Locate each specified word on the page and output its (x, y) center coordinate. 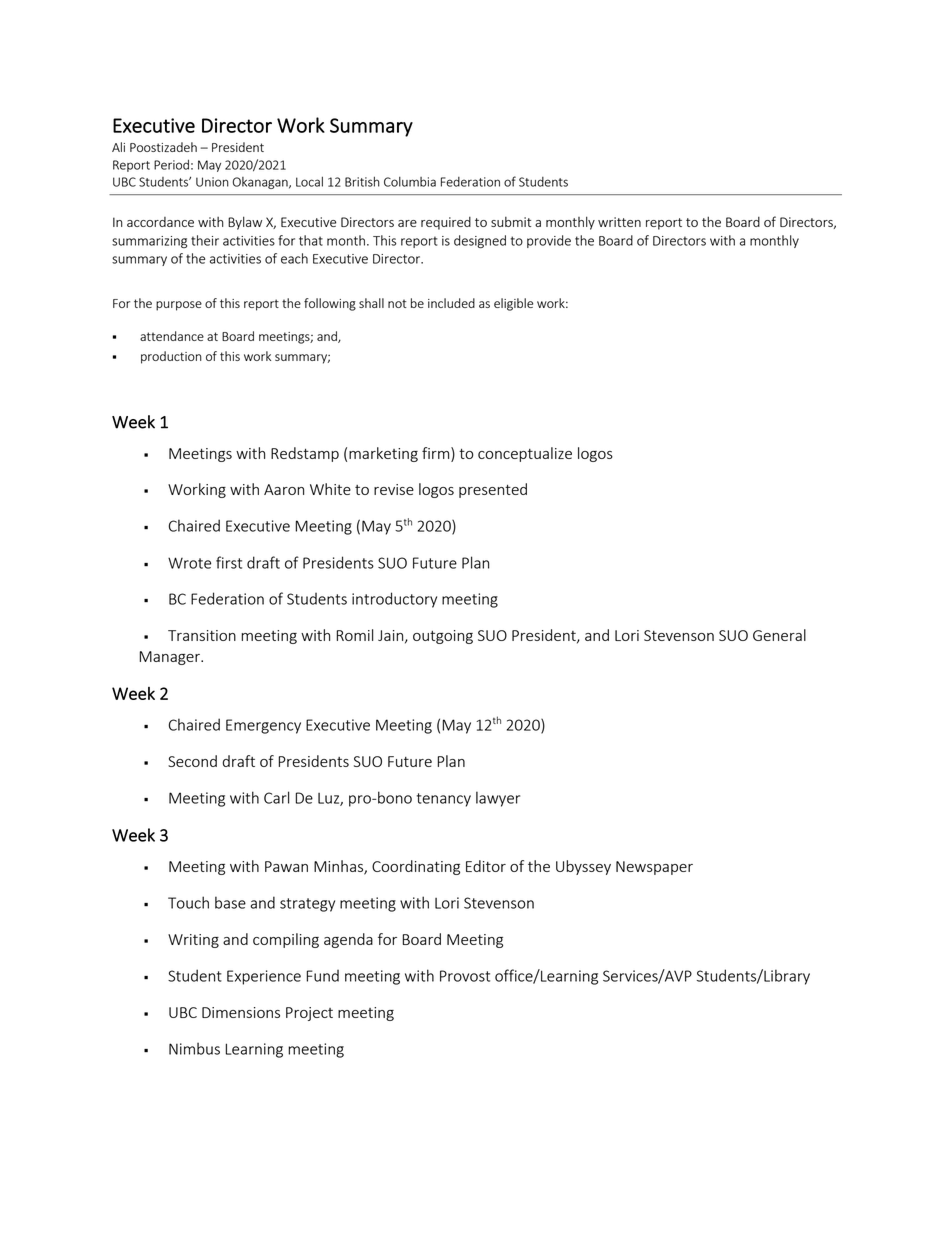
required (446, 223)
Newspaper (654, 868)
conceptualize (525, 454)
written (619, 222)
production (171, 357)
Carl (276, 797)
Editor (486, 866)
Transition (202, 635)
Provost (465, 976)
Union (212, 182)
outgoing (443, 637)
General (779, 635)
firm (437, 453)
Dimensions (241, 1012)
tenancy (444, 800)
